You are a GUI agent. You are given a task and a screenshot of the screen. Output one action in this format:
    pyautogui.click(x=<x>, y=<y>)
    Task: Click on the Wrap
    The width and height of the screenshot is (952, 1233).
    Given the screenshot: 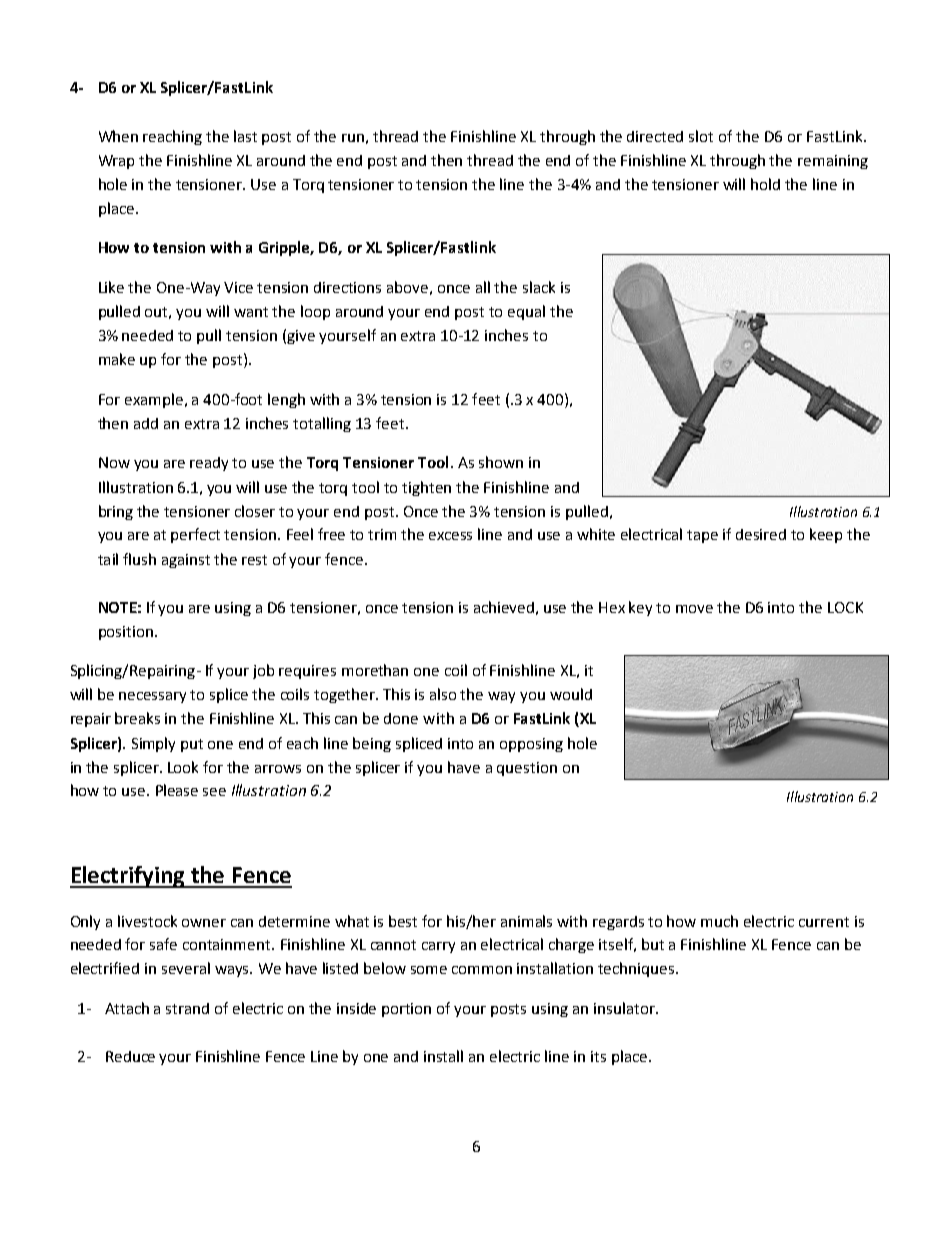 What is the action you would take?
    pyautogui.click(x=116, y=162)
